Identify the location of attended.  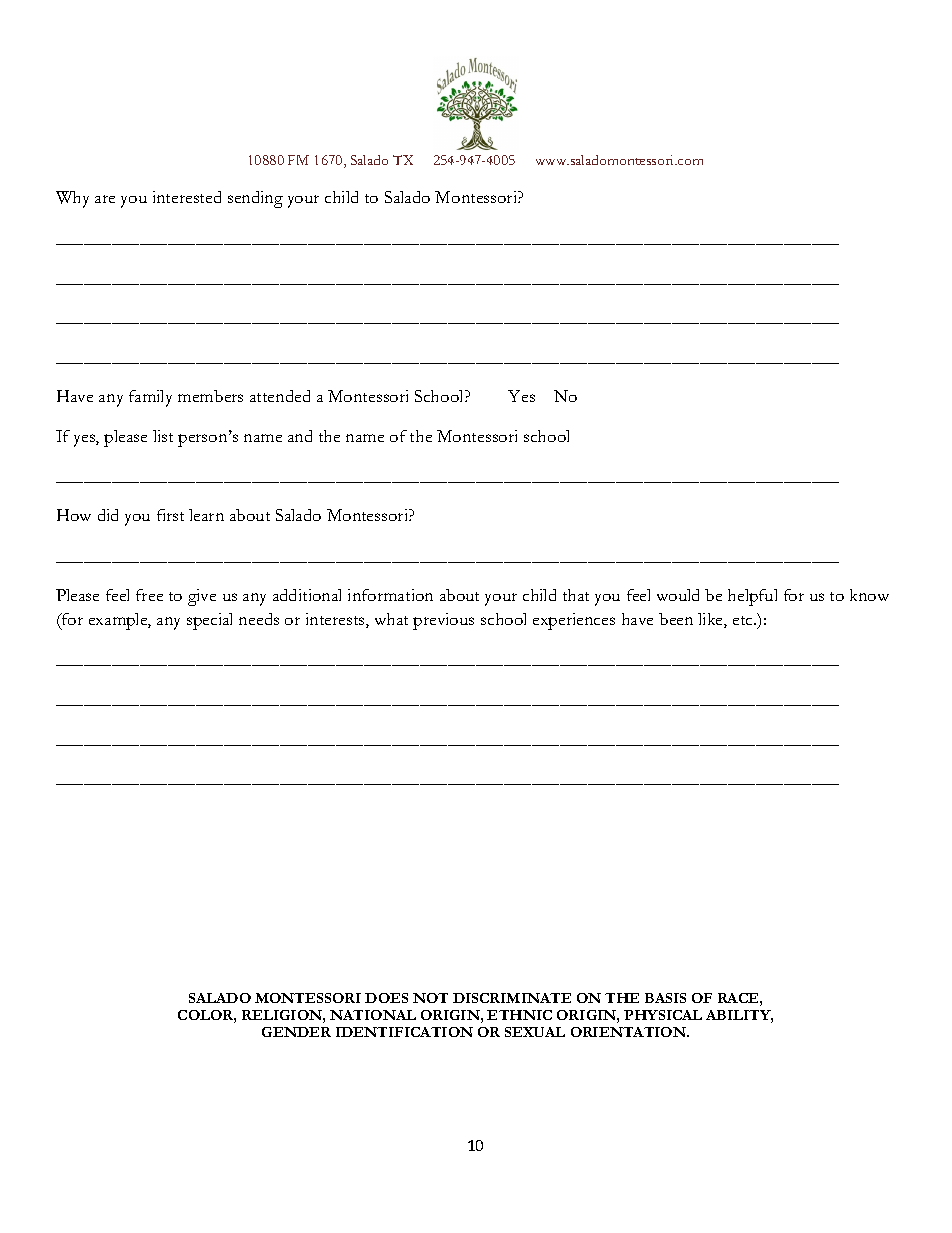
(280, 396).
